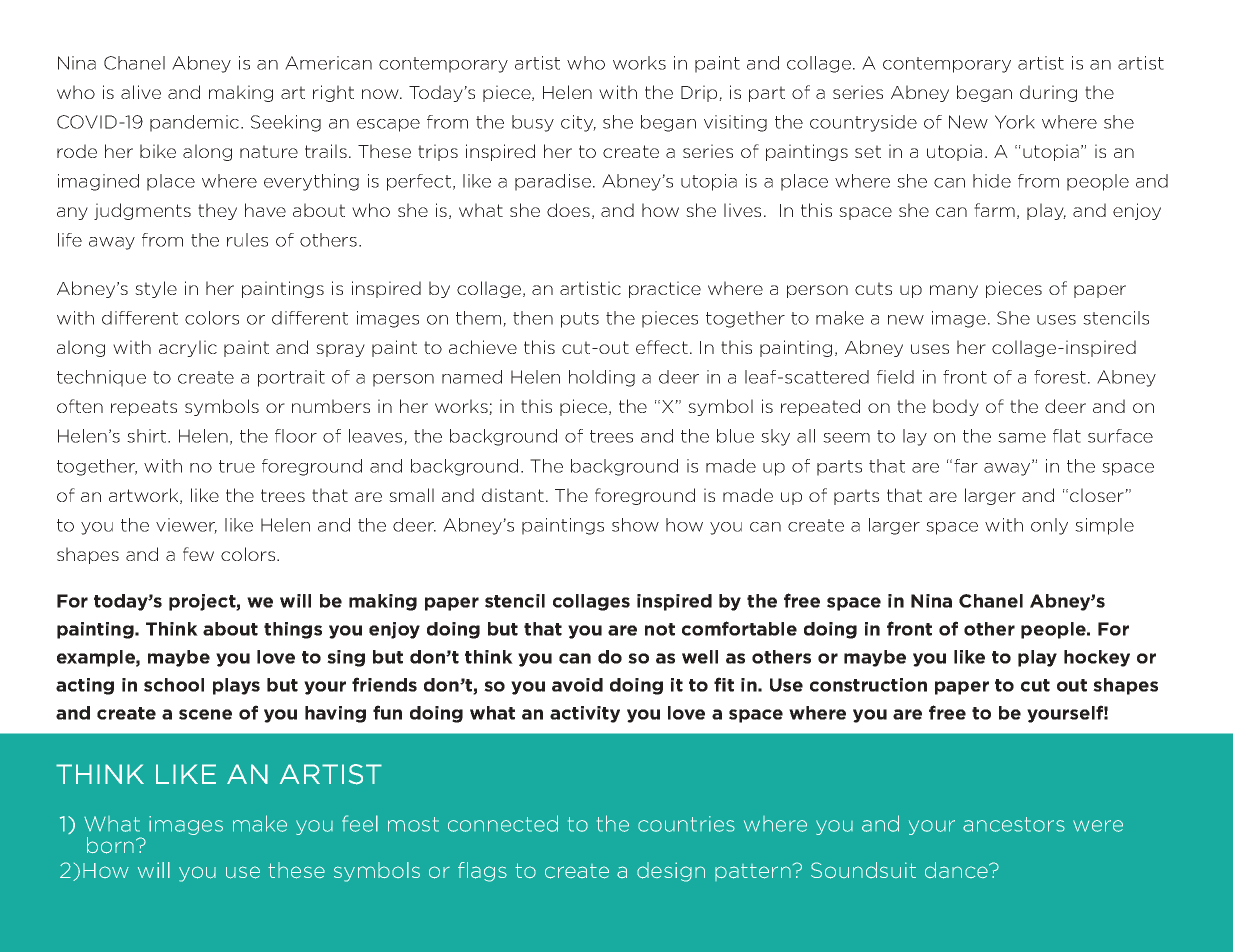  Describe the element at coordinates (1060, 377) in the page. I see `forest` at that location.
